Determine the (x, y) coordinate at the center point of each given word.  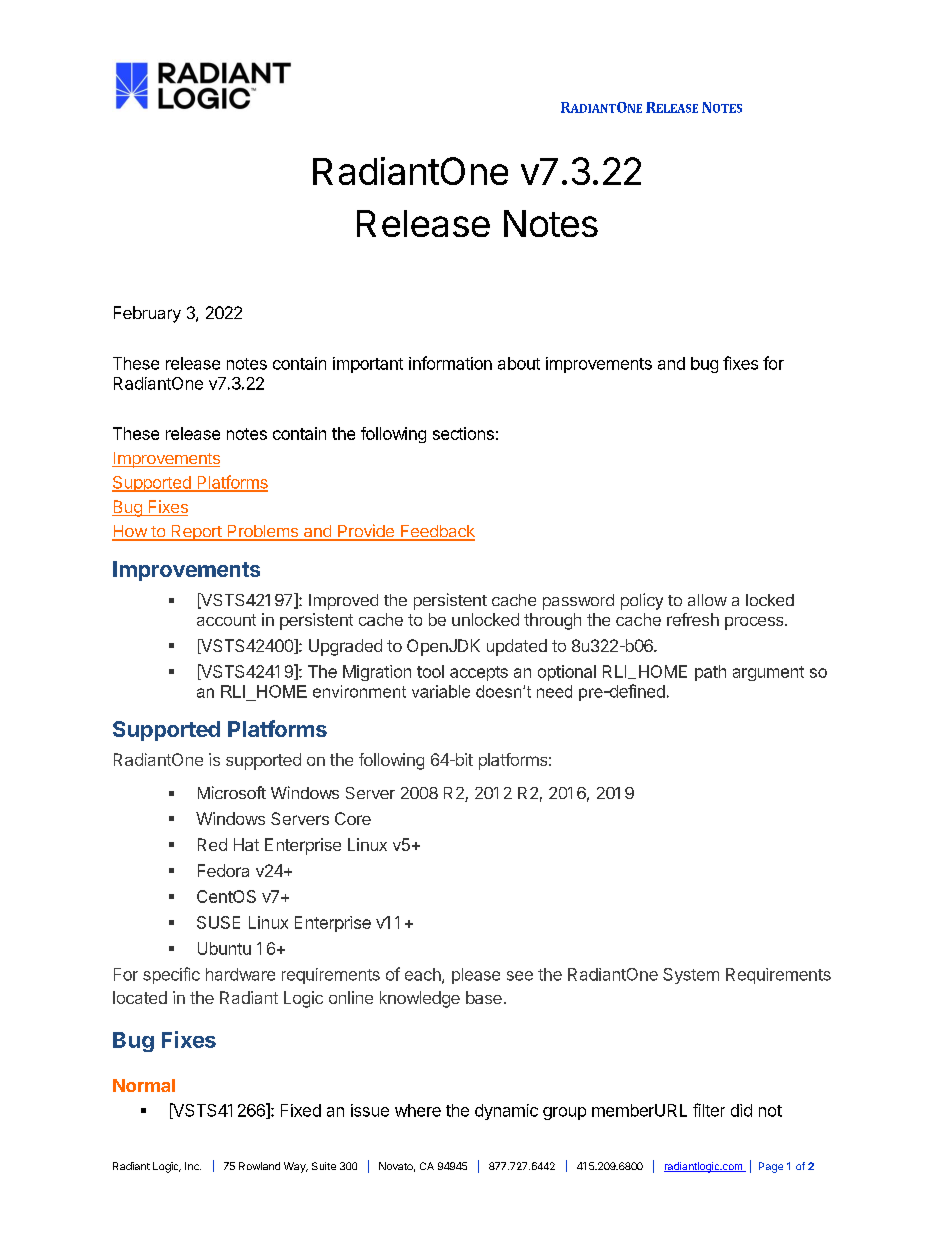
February (147, 314)
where (418, 1110)
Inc (193, 1166)
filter (709, 1110)
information (450, 363)
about (519, 363)
